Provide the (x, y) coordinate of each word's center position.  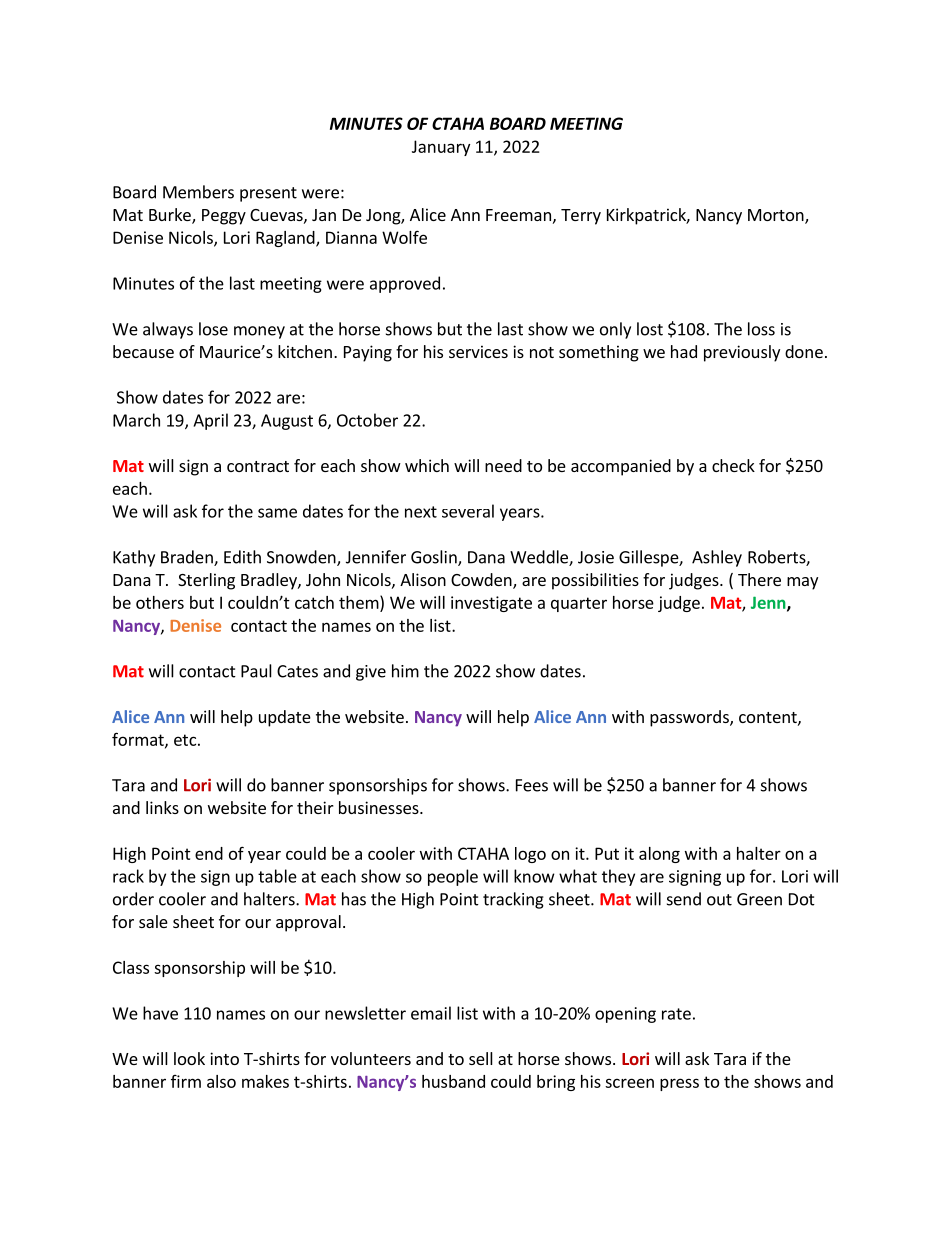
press (679, 1084)
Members (198, 192)
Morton (777, 216)
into (224, 1058)
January (441, 148)
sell (481, 1058)
